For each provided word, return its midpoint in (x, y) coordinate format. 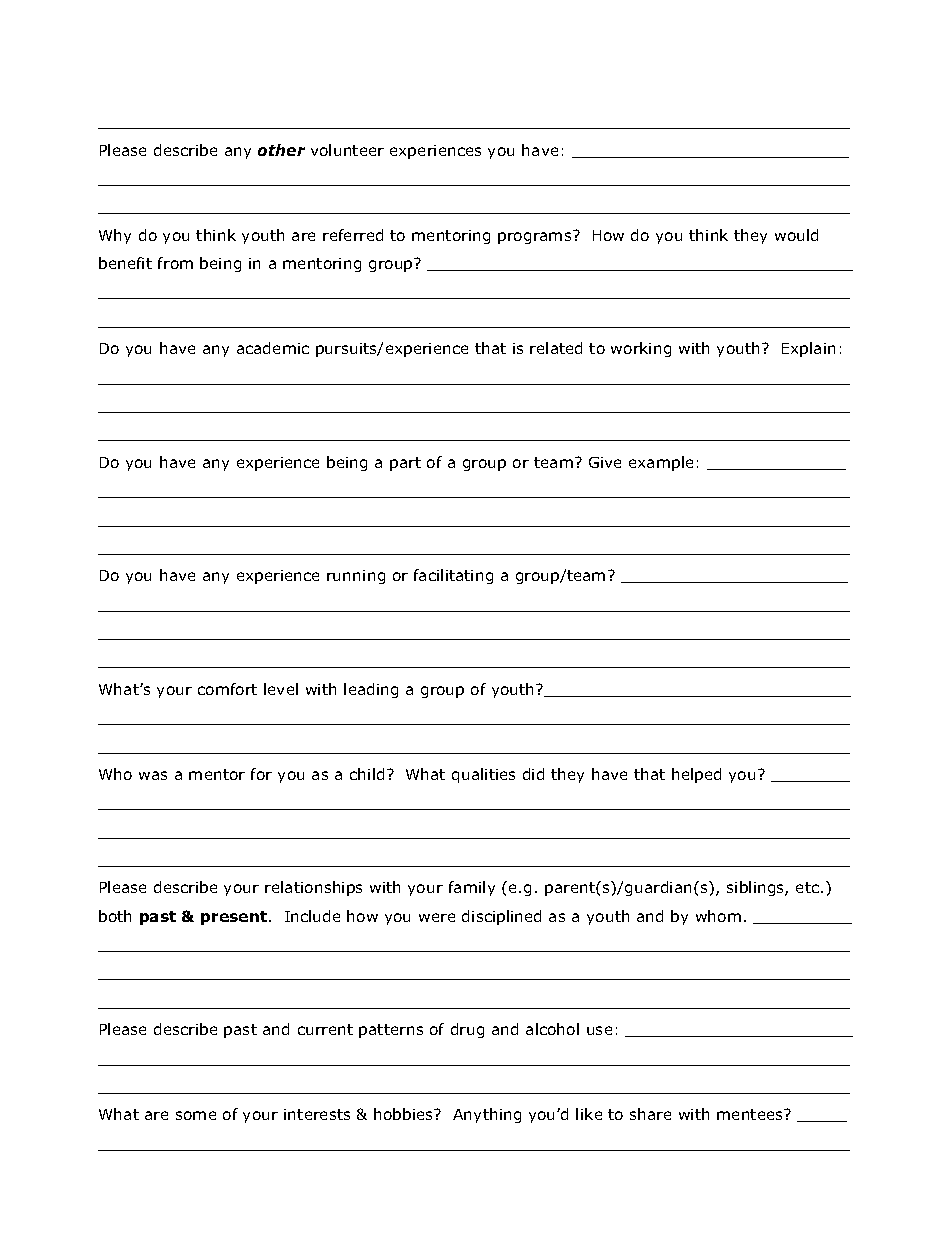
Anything (487, 1115)
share (650, 1114)
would (796, 235)
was (153, 775)
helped (696, 775)
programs (536, 237)
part (405, 464)
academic (273, 348)
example (661, 463)
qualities (483, 775)
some (196, 1115)
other (281, 150)
